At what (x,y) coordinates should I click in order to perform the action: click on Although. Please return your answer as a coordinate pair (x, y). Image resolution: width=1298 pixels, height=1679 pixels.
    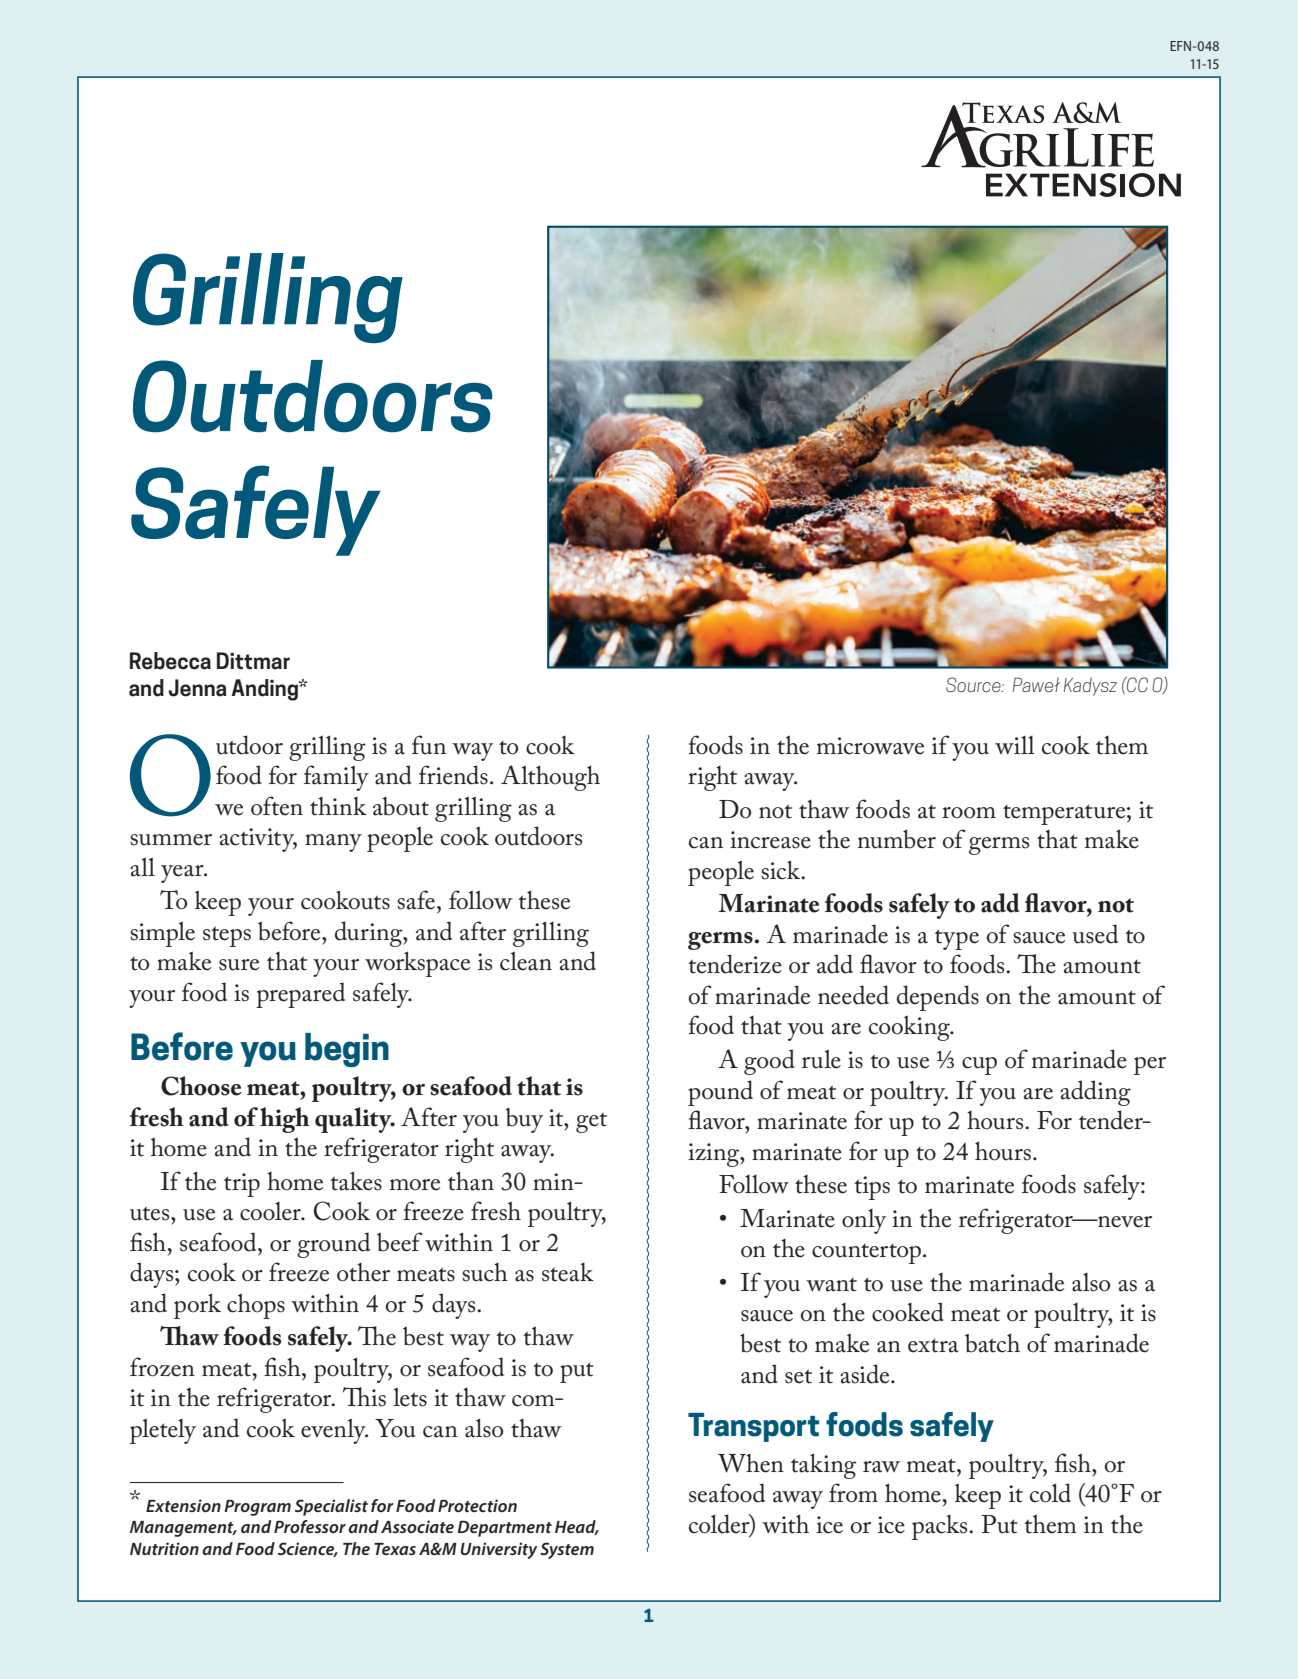
    Looking at the image, I should click on (550, 778).
